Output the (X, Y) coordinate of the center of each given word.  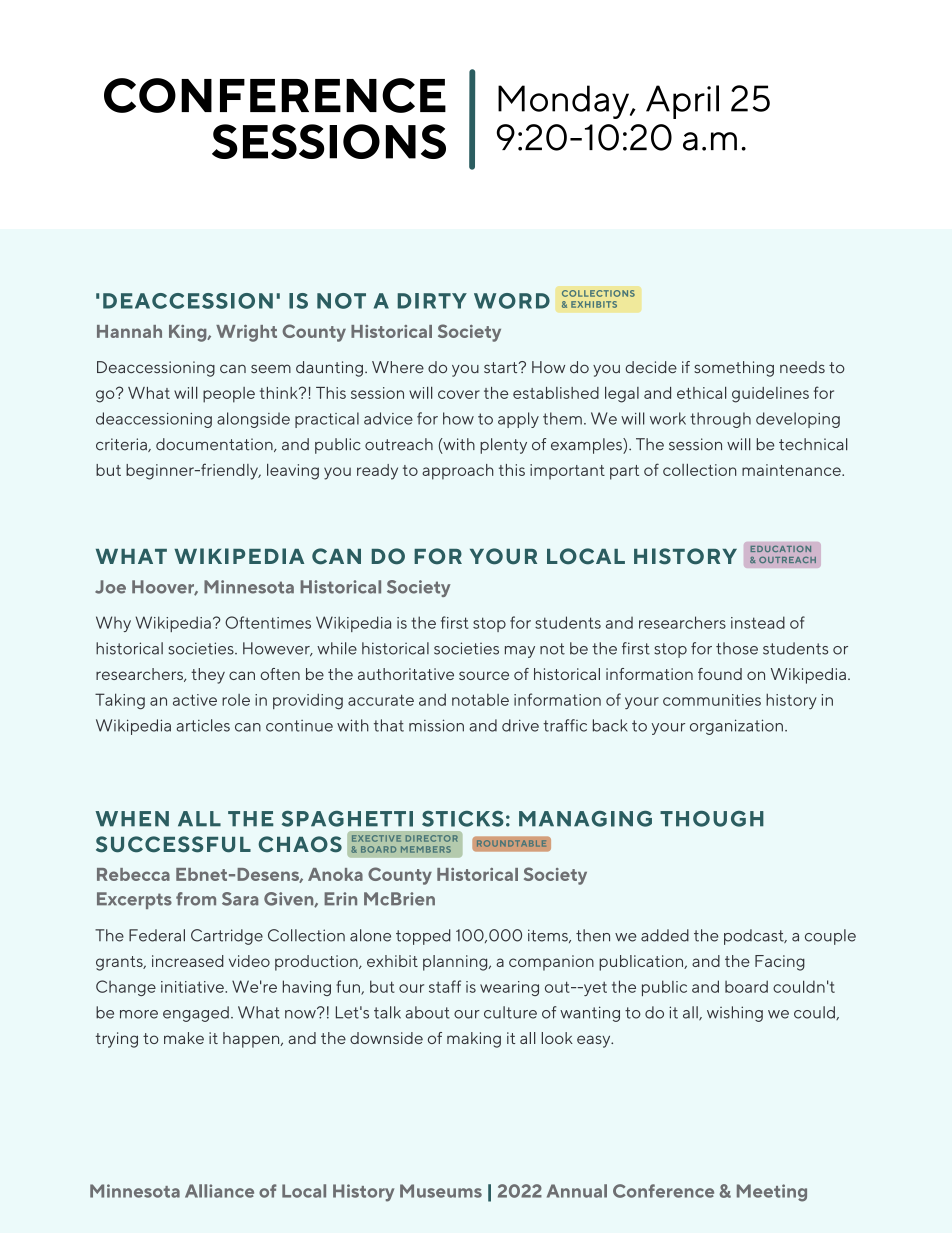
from (196, 899)
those (737, 648)
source (484, 675)
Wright (246, 333)
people (229, 395)
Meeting (772, 1193)
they (208, 676)
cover (459, 394)
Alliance (219, 1191)
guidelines (770, 395)
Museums (441, 1191)
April (682, 102)
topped (423, 937)
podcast (755, 937)
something (734, 369)
